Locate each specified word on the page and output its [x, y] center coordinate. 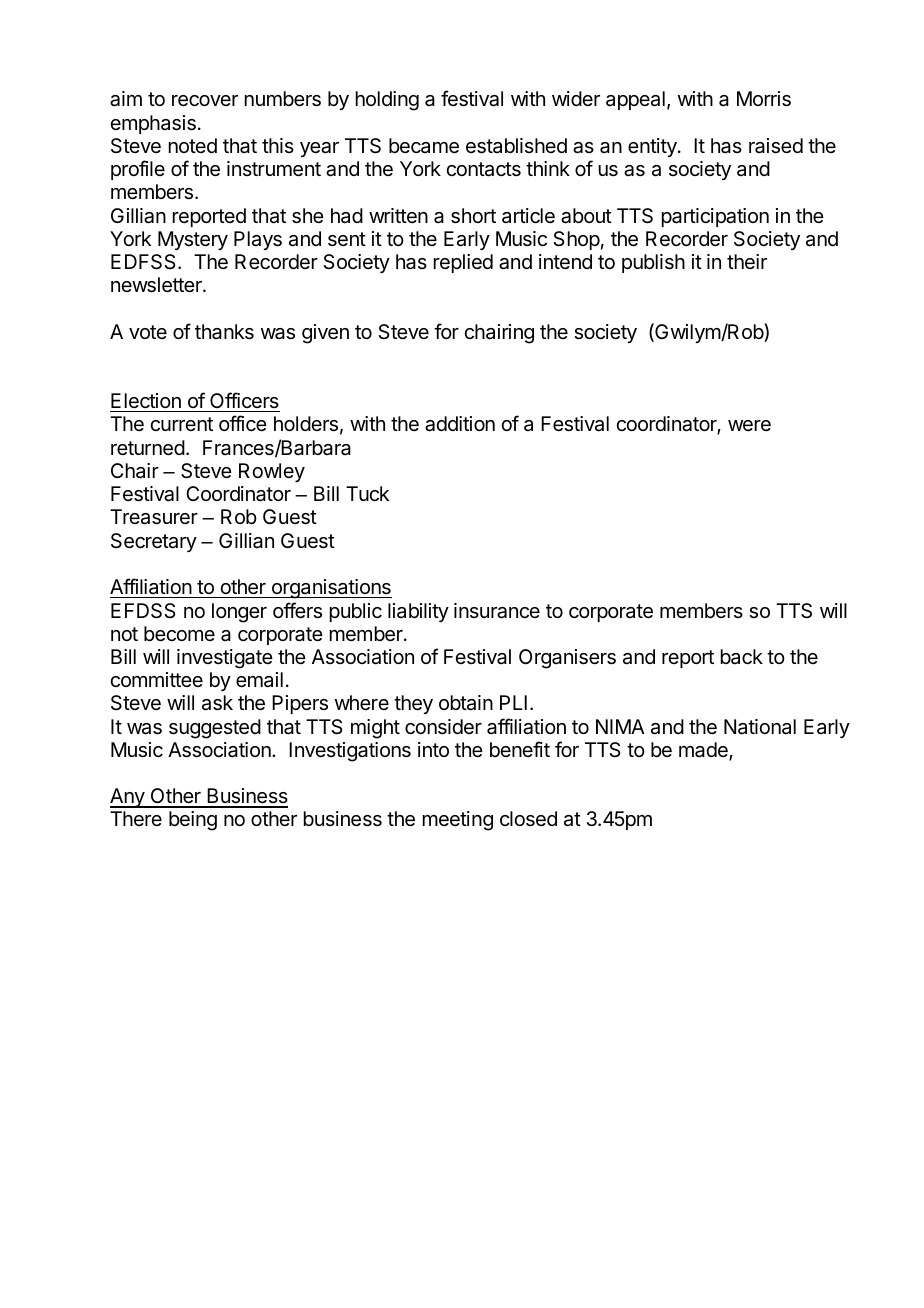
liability [418, 612]
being [193, 821]
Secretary [154, 542]
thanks [224, 332]
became [424, 146]
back [742, 657]
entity [653, 147]
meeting [458, 821]
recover [205, 101]
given [325, 334]
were [749, 425]
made [704, 751]
